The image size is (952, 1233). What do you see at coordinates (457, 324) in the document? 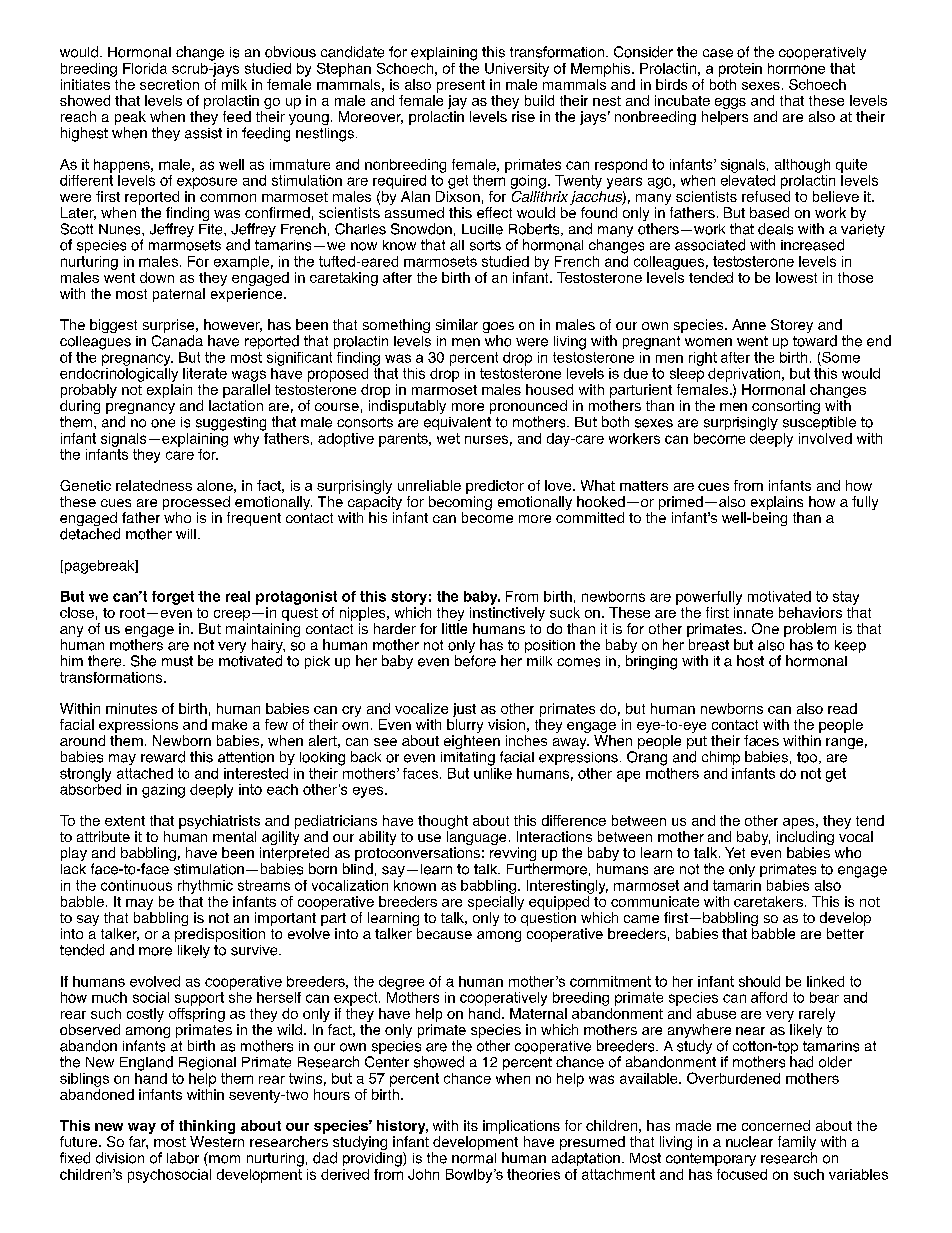
I see `similar` at bounding box center [457, 324].
